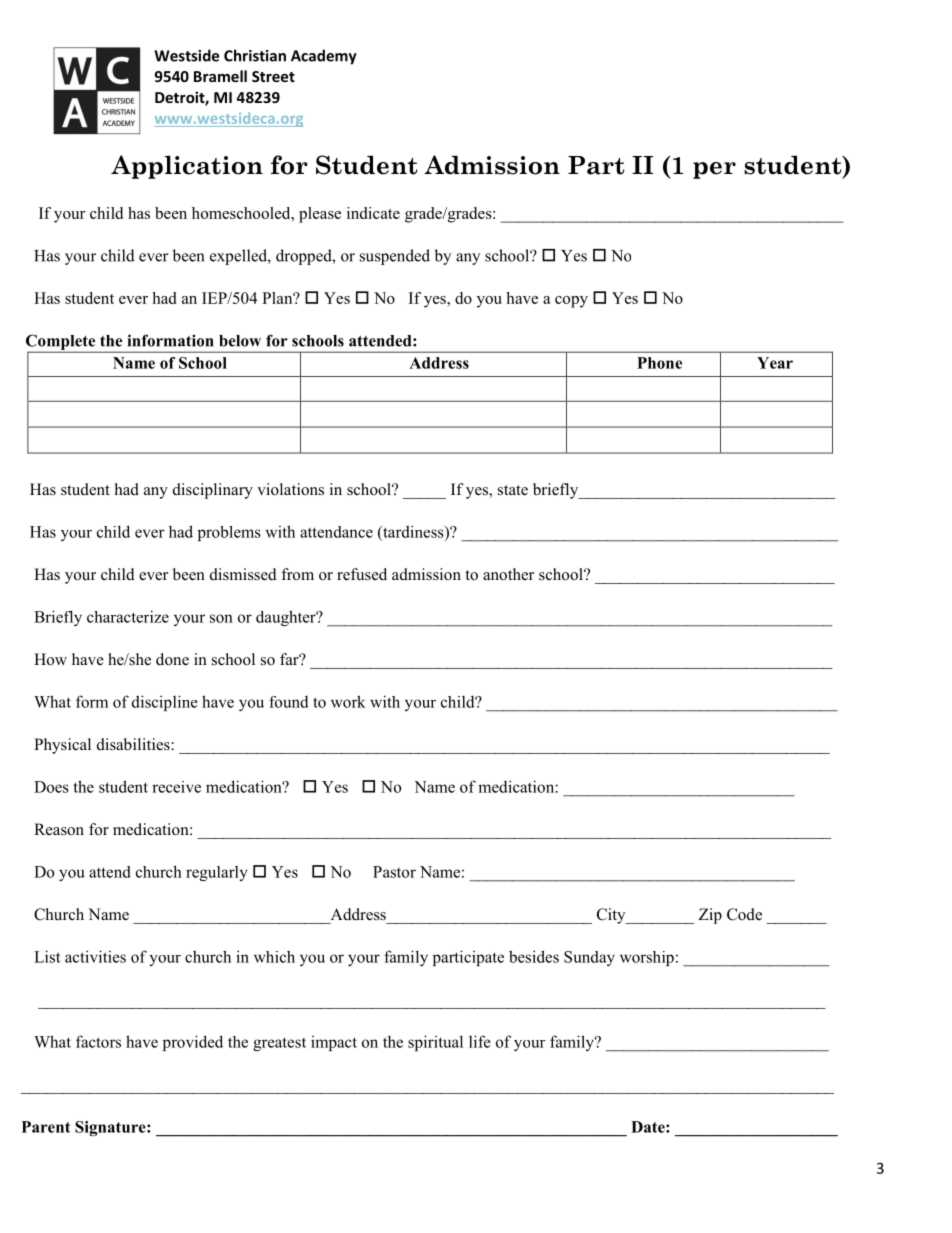 The image size is (952, 1233). Describe the element at coordinates (710, 916) in the page. I see `Zip` at that location.
